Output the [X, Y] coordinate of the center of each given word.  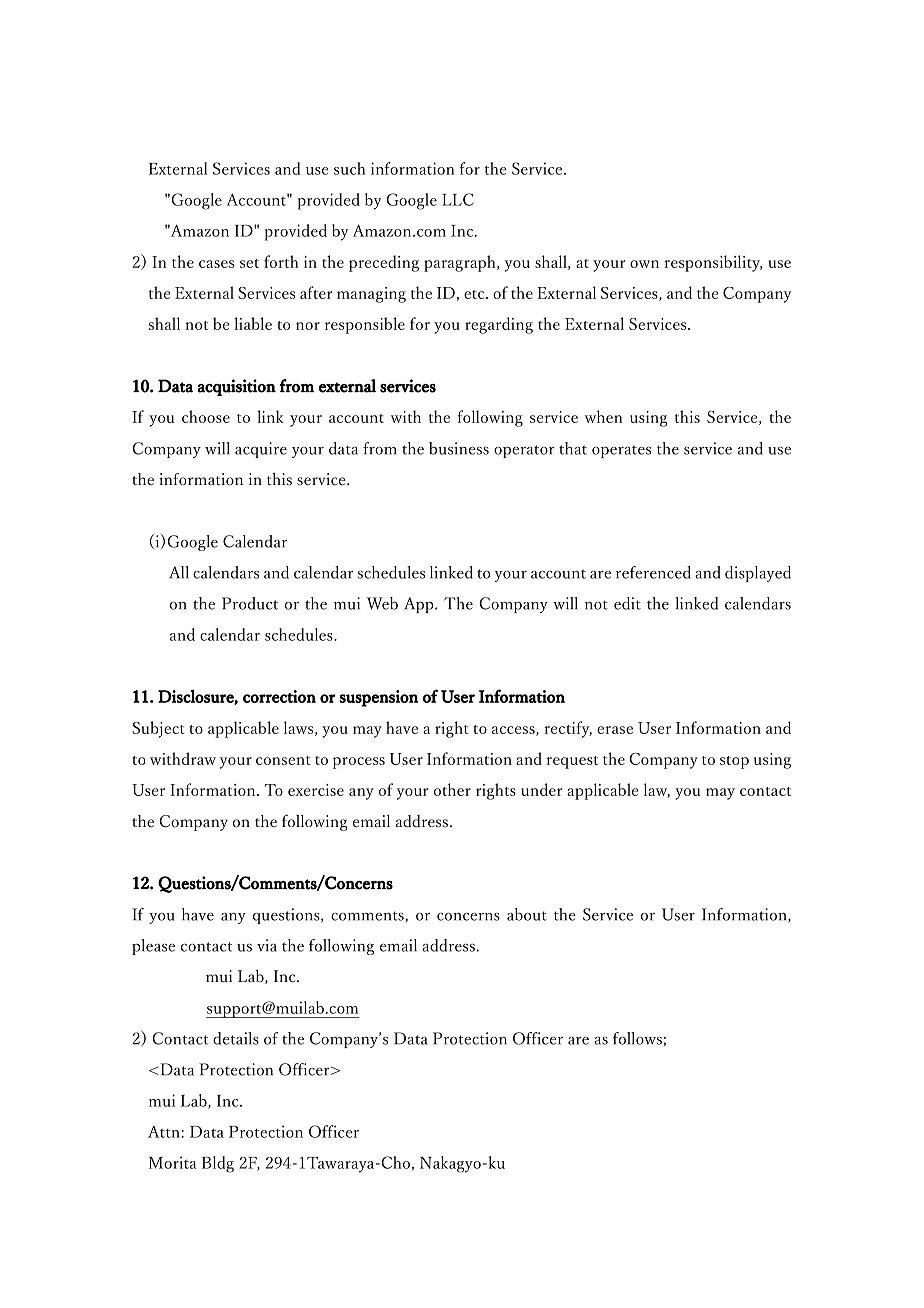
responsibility [713, 263]
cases [216, 264]
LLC [458, 199]
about [527, 914]
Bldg [218, 1164]
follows [637, 1038]
